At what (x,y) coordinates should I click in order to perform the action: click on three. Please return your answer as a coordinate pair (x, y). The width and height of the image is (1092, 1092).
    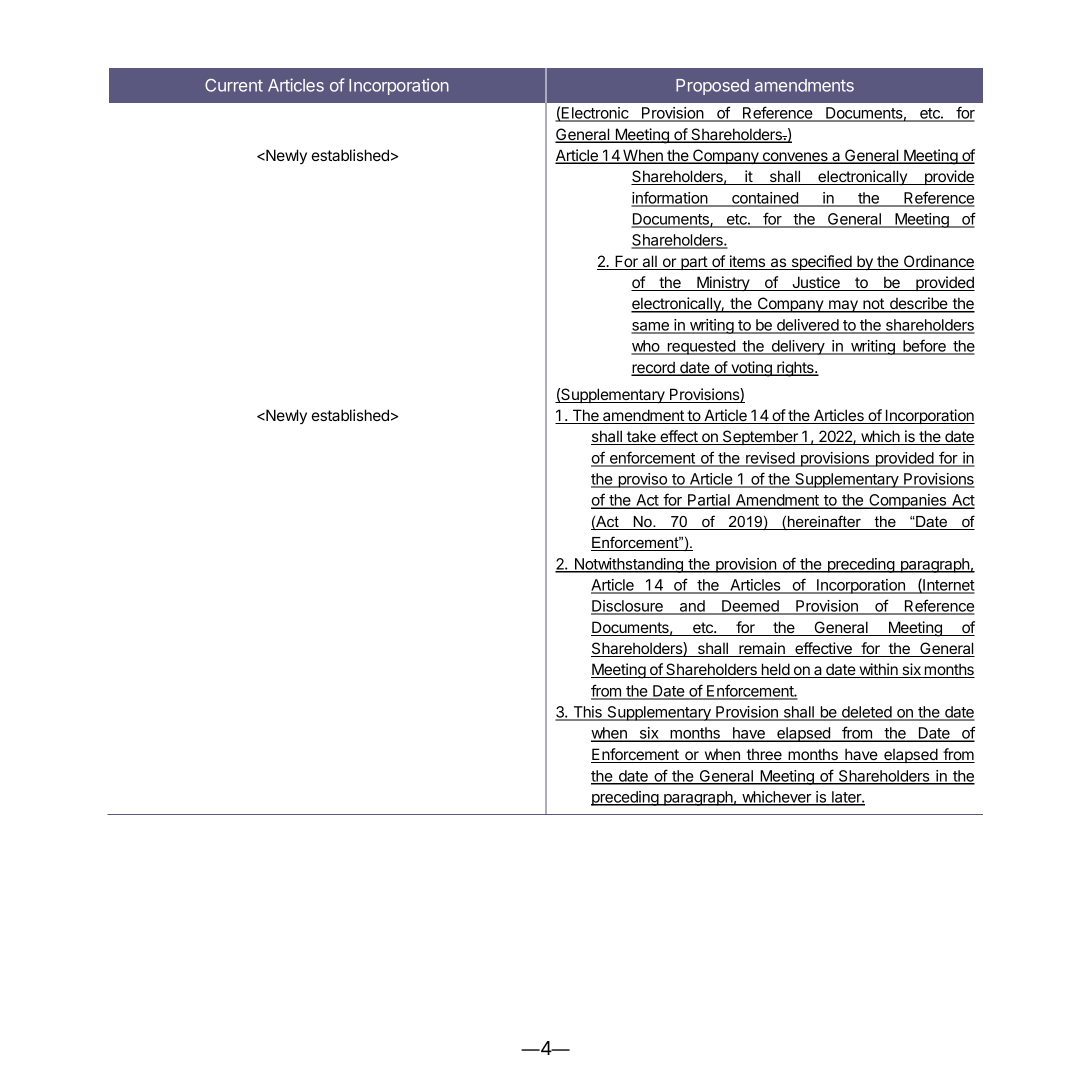
    Looking at the image, I should click on (764, 755).
